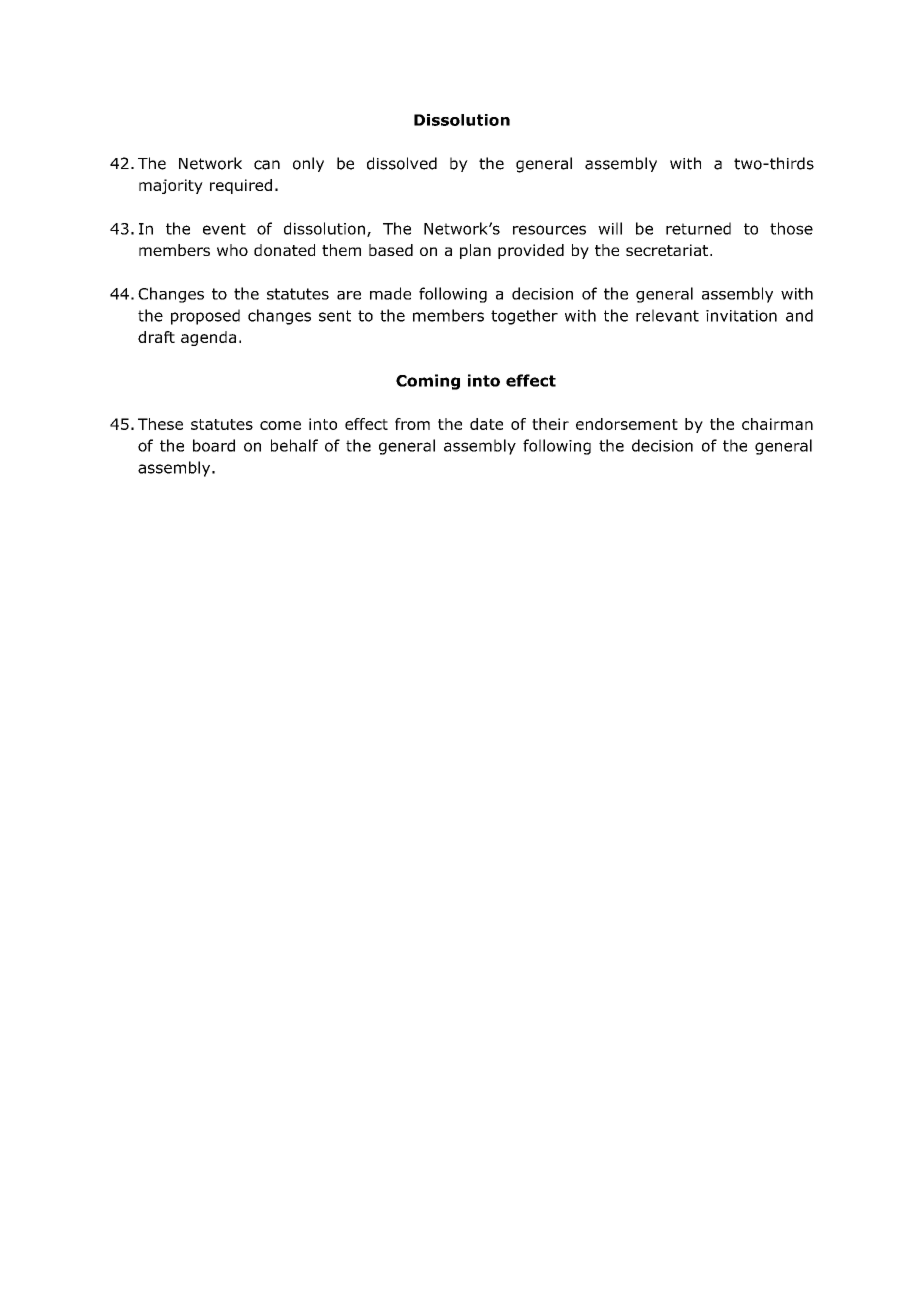 This screenshot has width=924, height=1308. Describe the element at coordinates (208, 338) in the screenshot. I see `agenda` at that location.
